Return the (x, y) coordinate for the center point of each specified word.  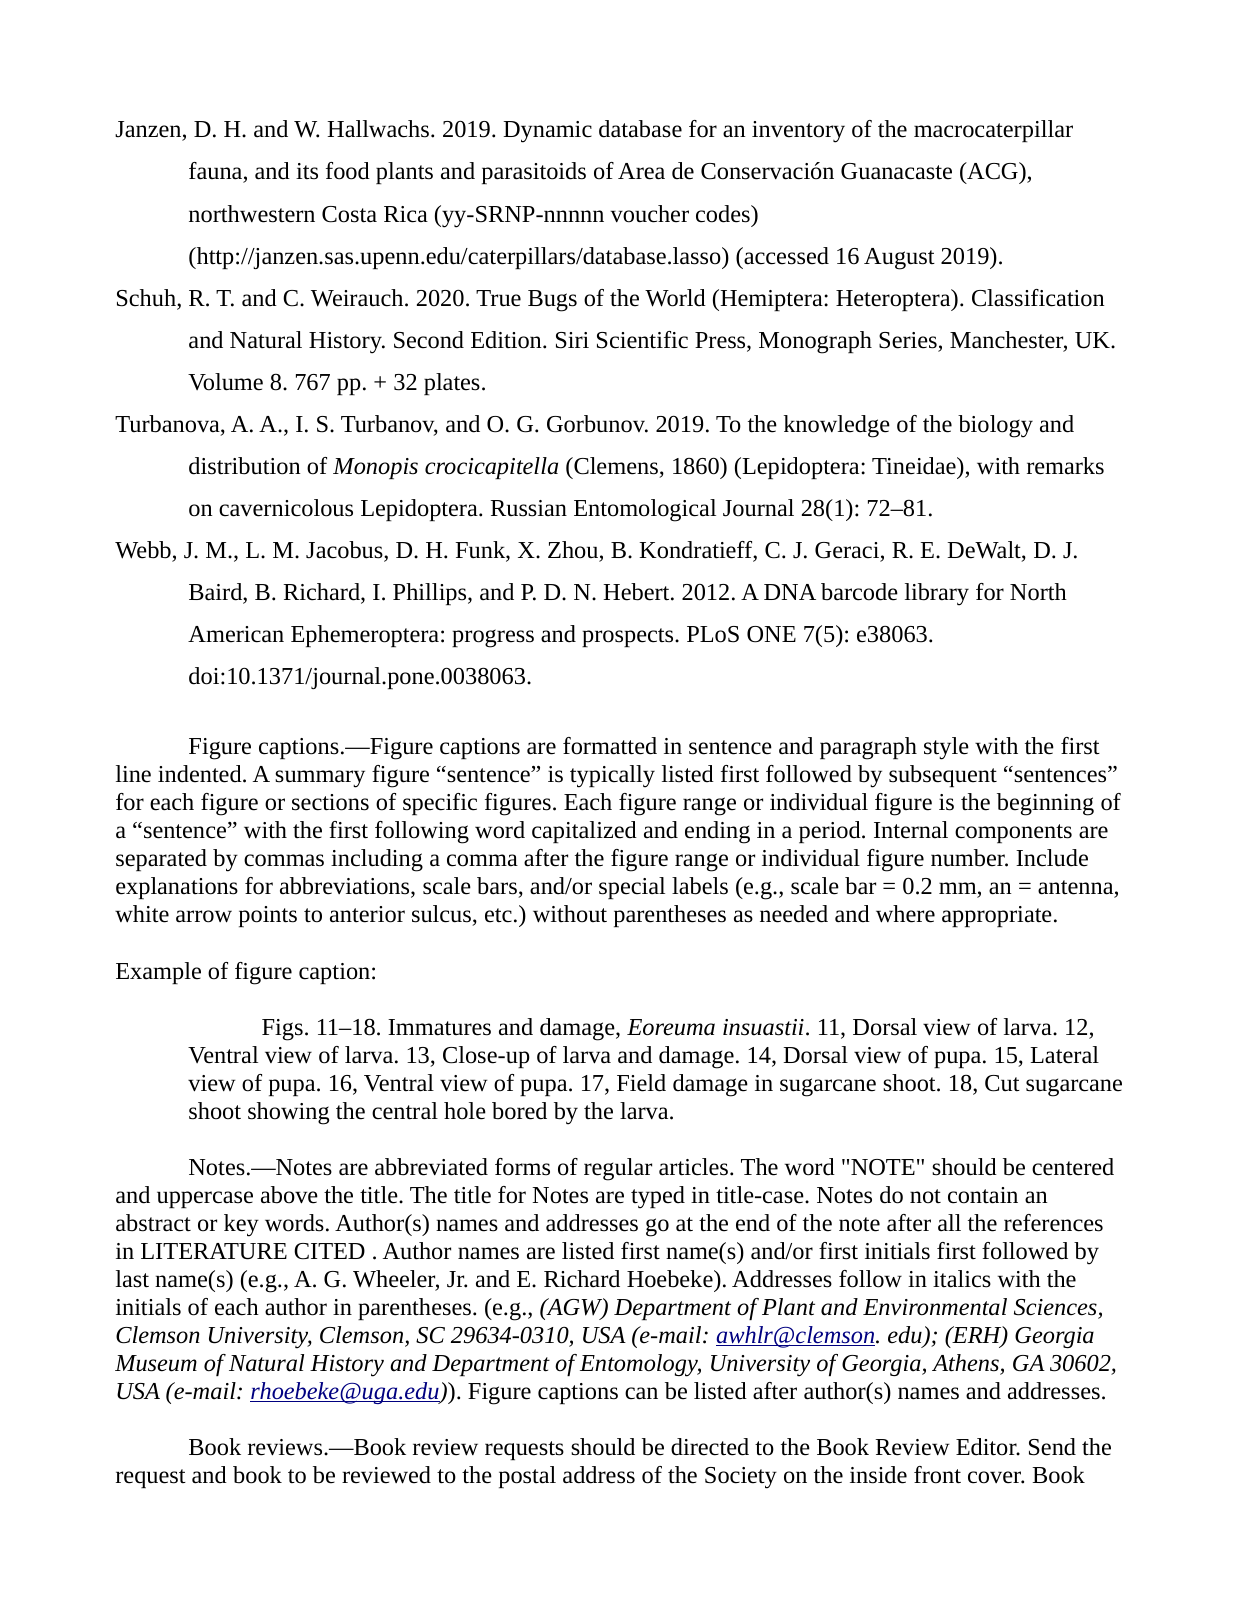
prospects (629, 637)
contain (983, 1195)
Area (641, 171)
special (632, 888)
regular (618, 1169)
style (946, 748)
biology (995, 426)
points (268, 916)
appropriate (997, 916)
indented (201, 774)
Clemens (615, 466)
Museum (156, 1363)
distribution (244, 466)
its (307, 171)
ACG (992, 172)
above (289, 1195)
